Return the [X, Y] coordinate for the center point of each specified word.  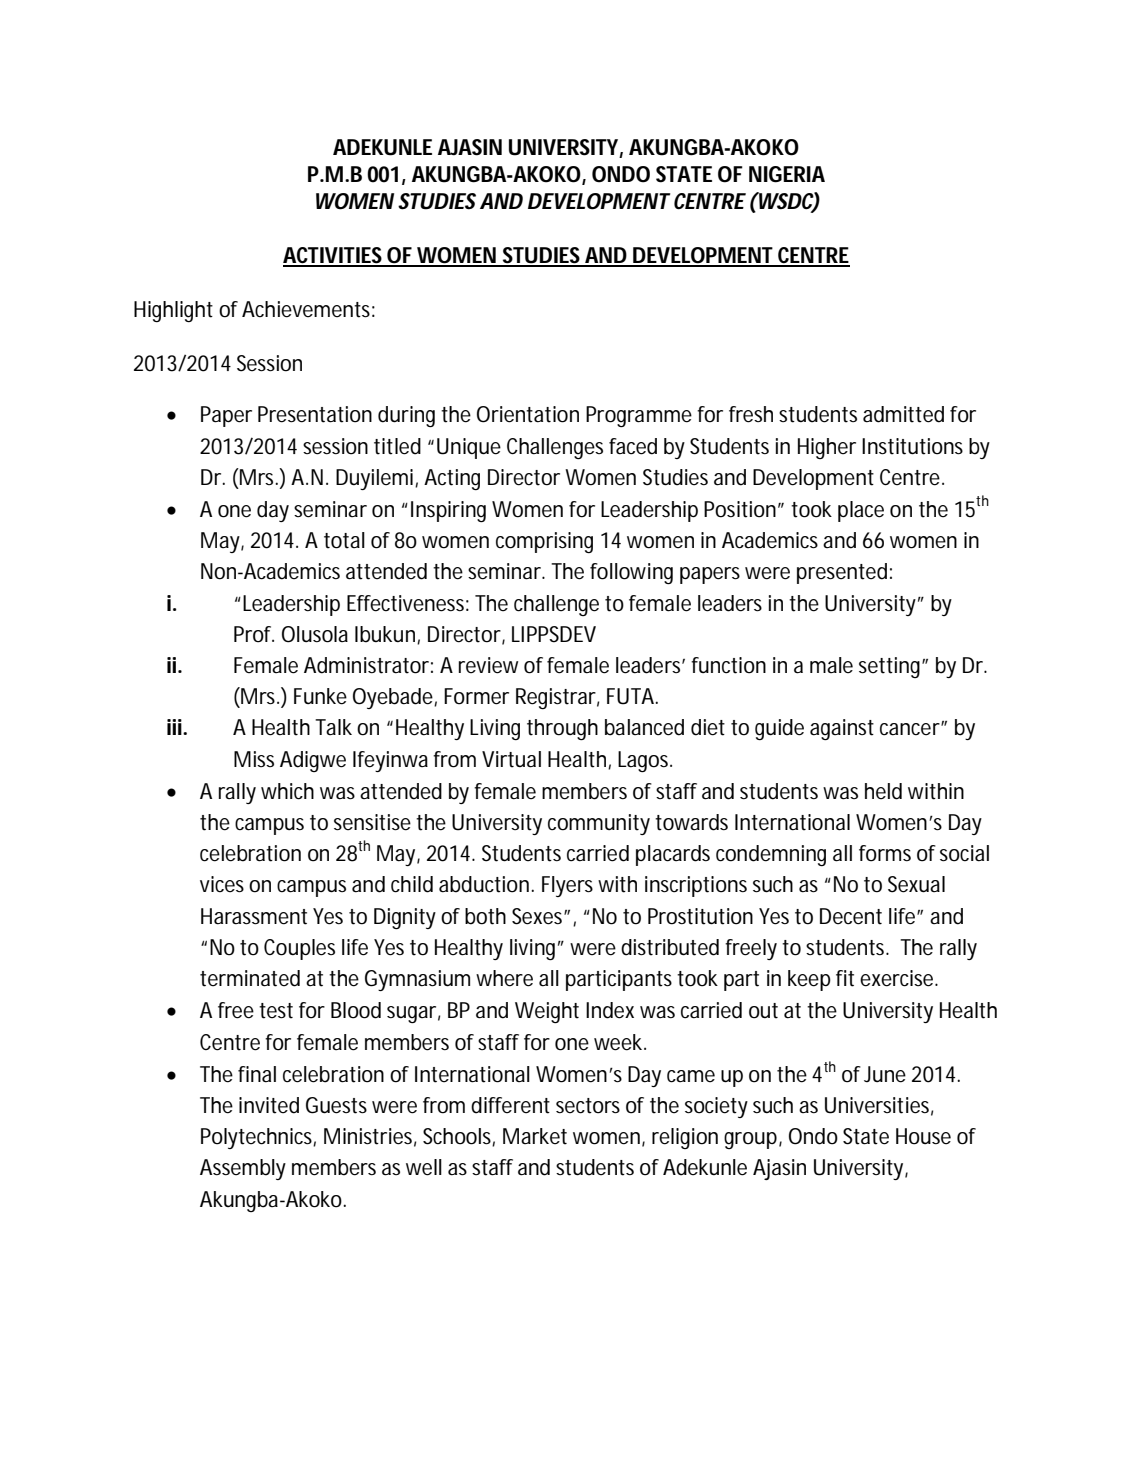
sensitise [372, 822]
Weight [547, 1012]
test [276, 1011]
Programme [639, 416]
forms [885, 853]
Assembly [243, 1169]
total [344, 540]
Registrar [556, 698]
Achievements [306, 309]
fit [845, 978]
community [599, 824]
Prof [252, 634]
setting [889, 667]
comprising [544, 542]
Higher [827, 448]
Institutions [912, 446]
